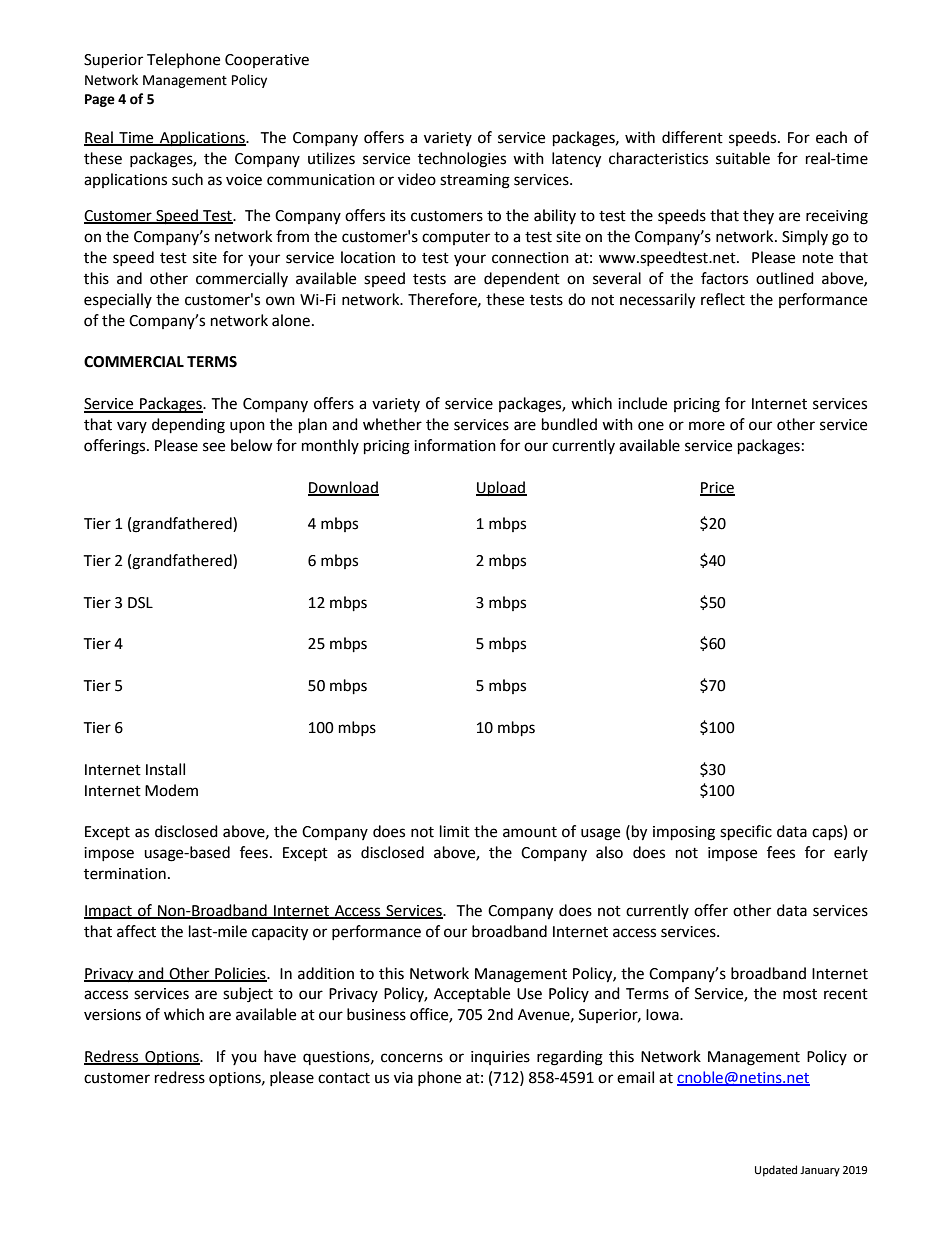 The width and height of the image is (952, 1233). Describe the element at coordinates (403, 1078) in the image. I see `via` at that location.
